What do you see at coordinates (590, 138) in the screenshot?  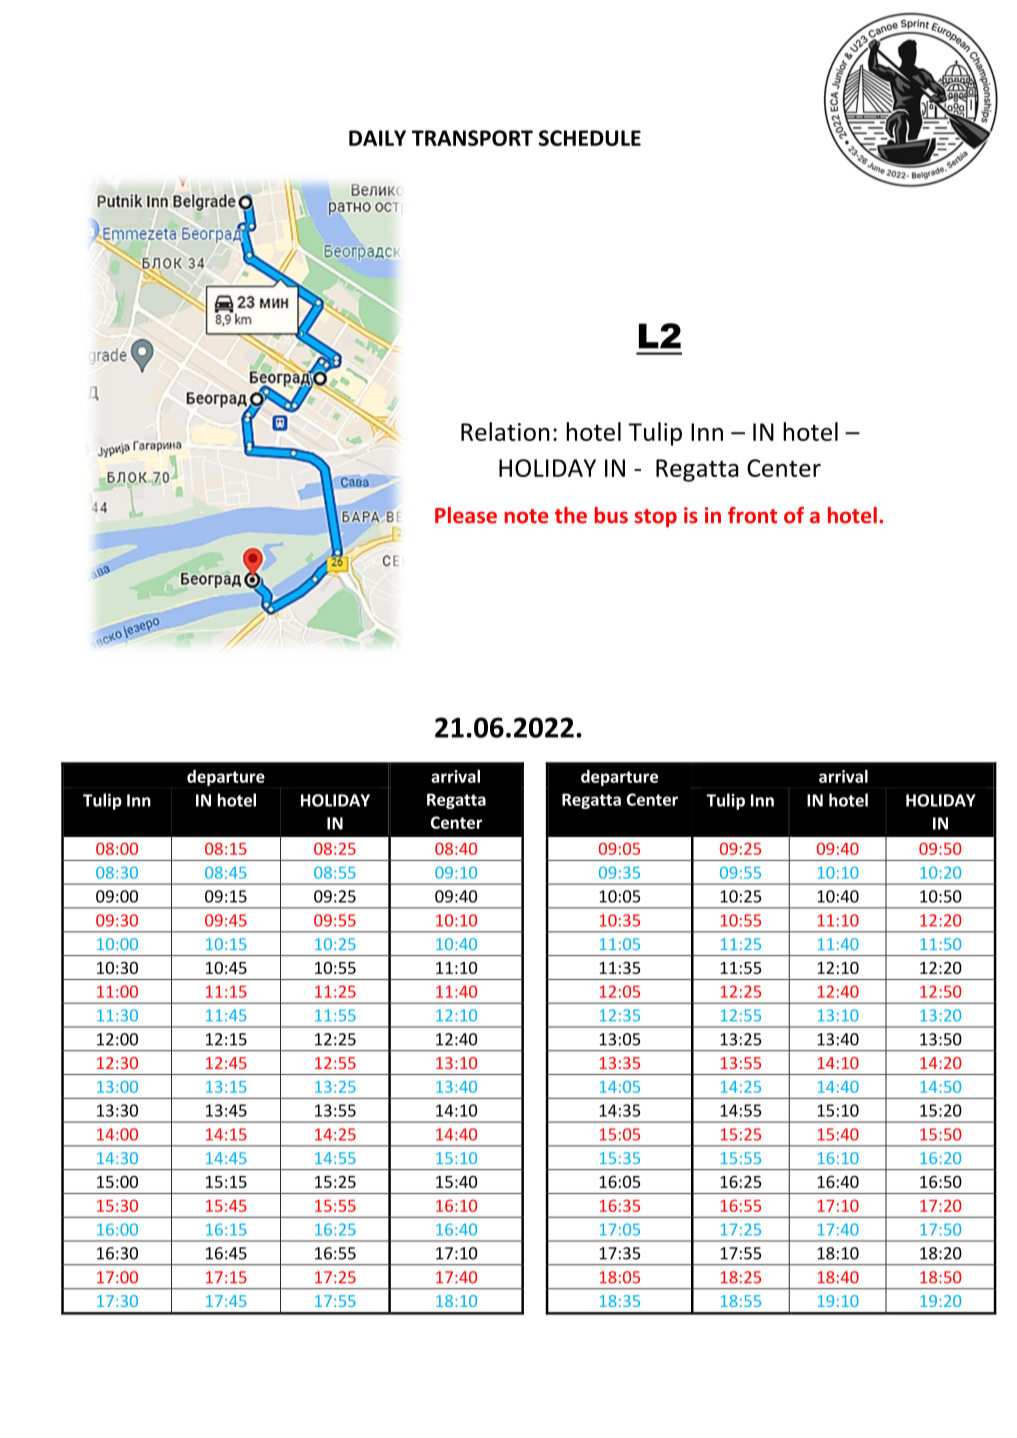 I see `SCHEDULE` at bounding box center [590, 138].
